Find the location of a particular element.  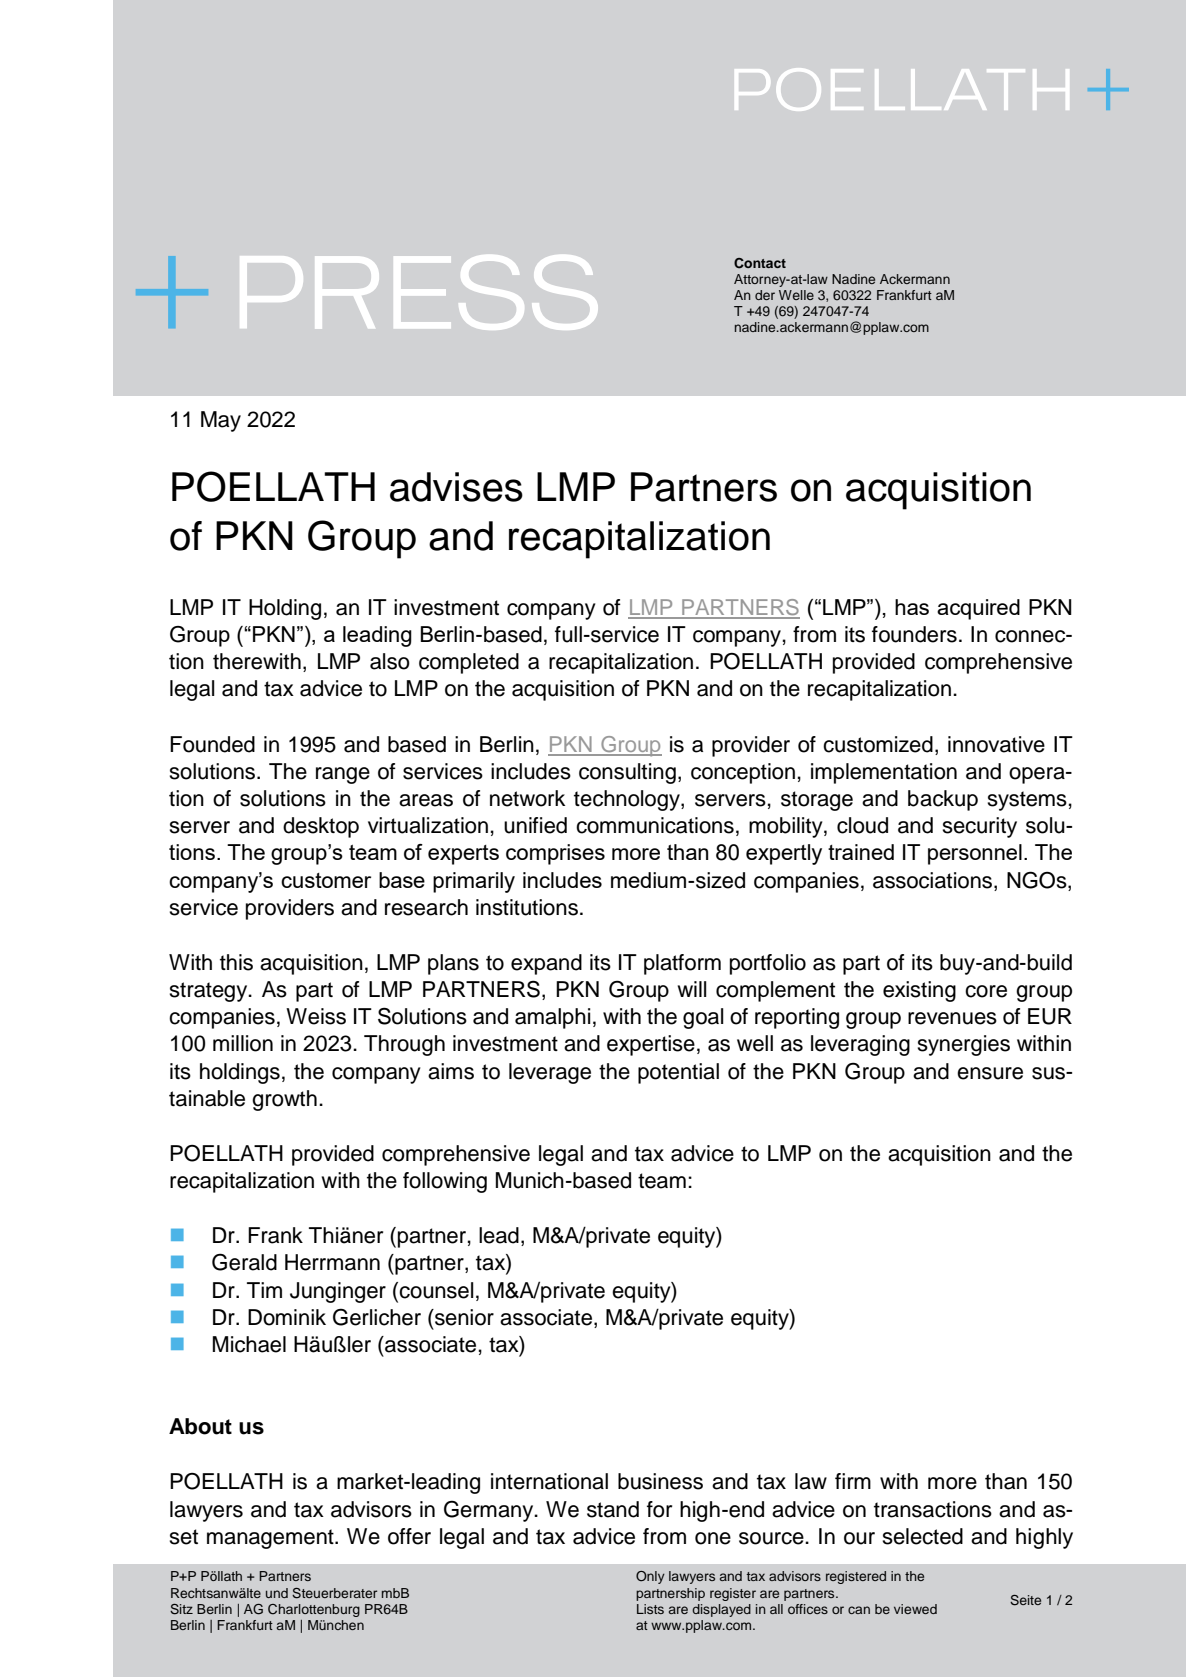

consulting is located at coordinates (627, 773).
